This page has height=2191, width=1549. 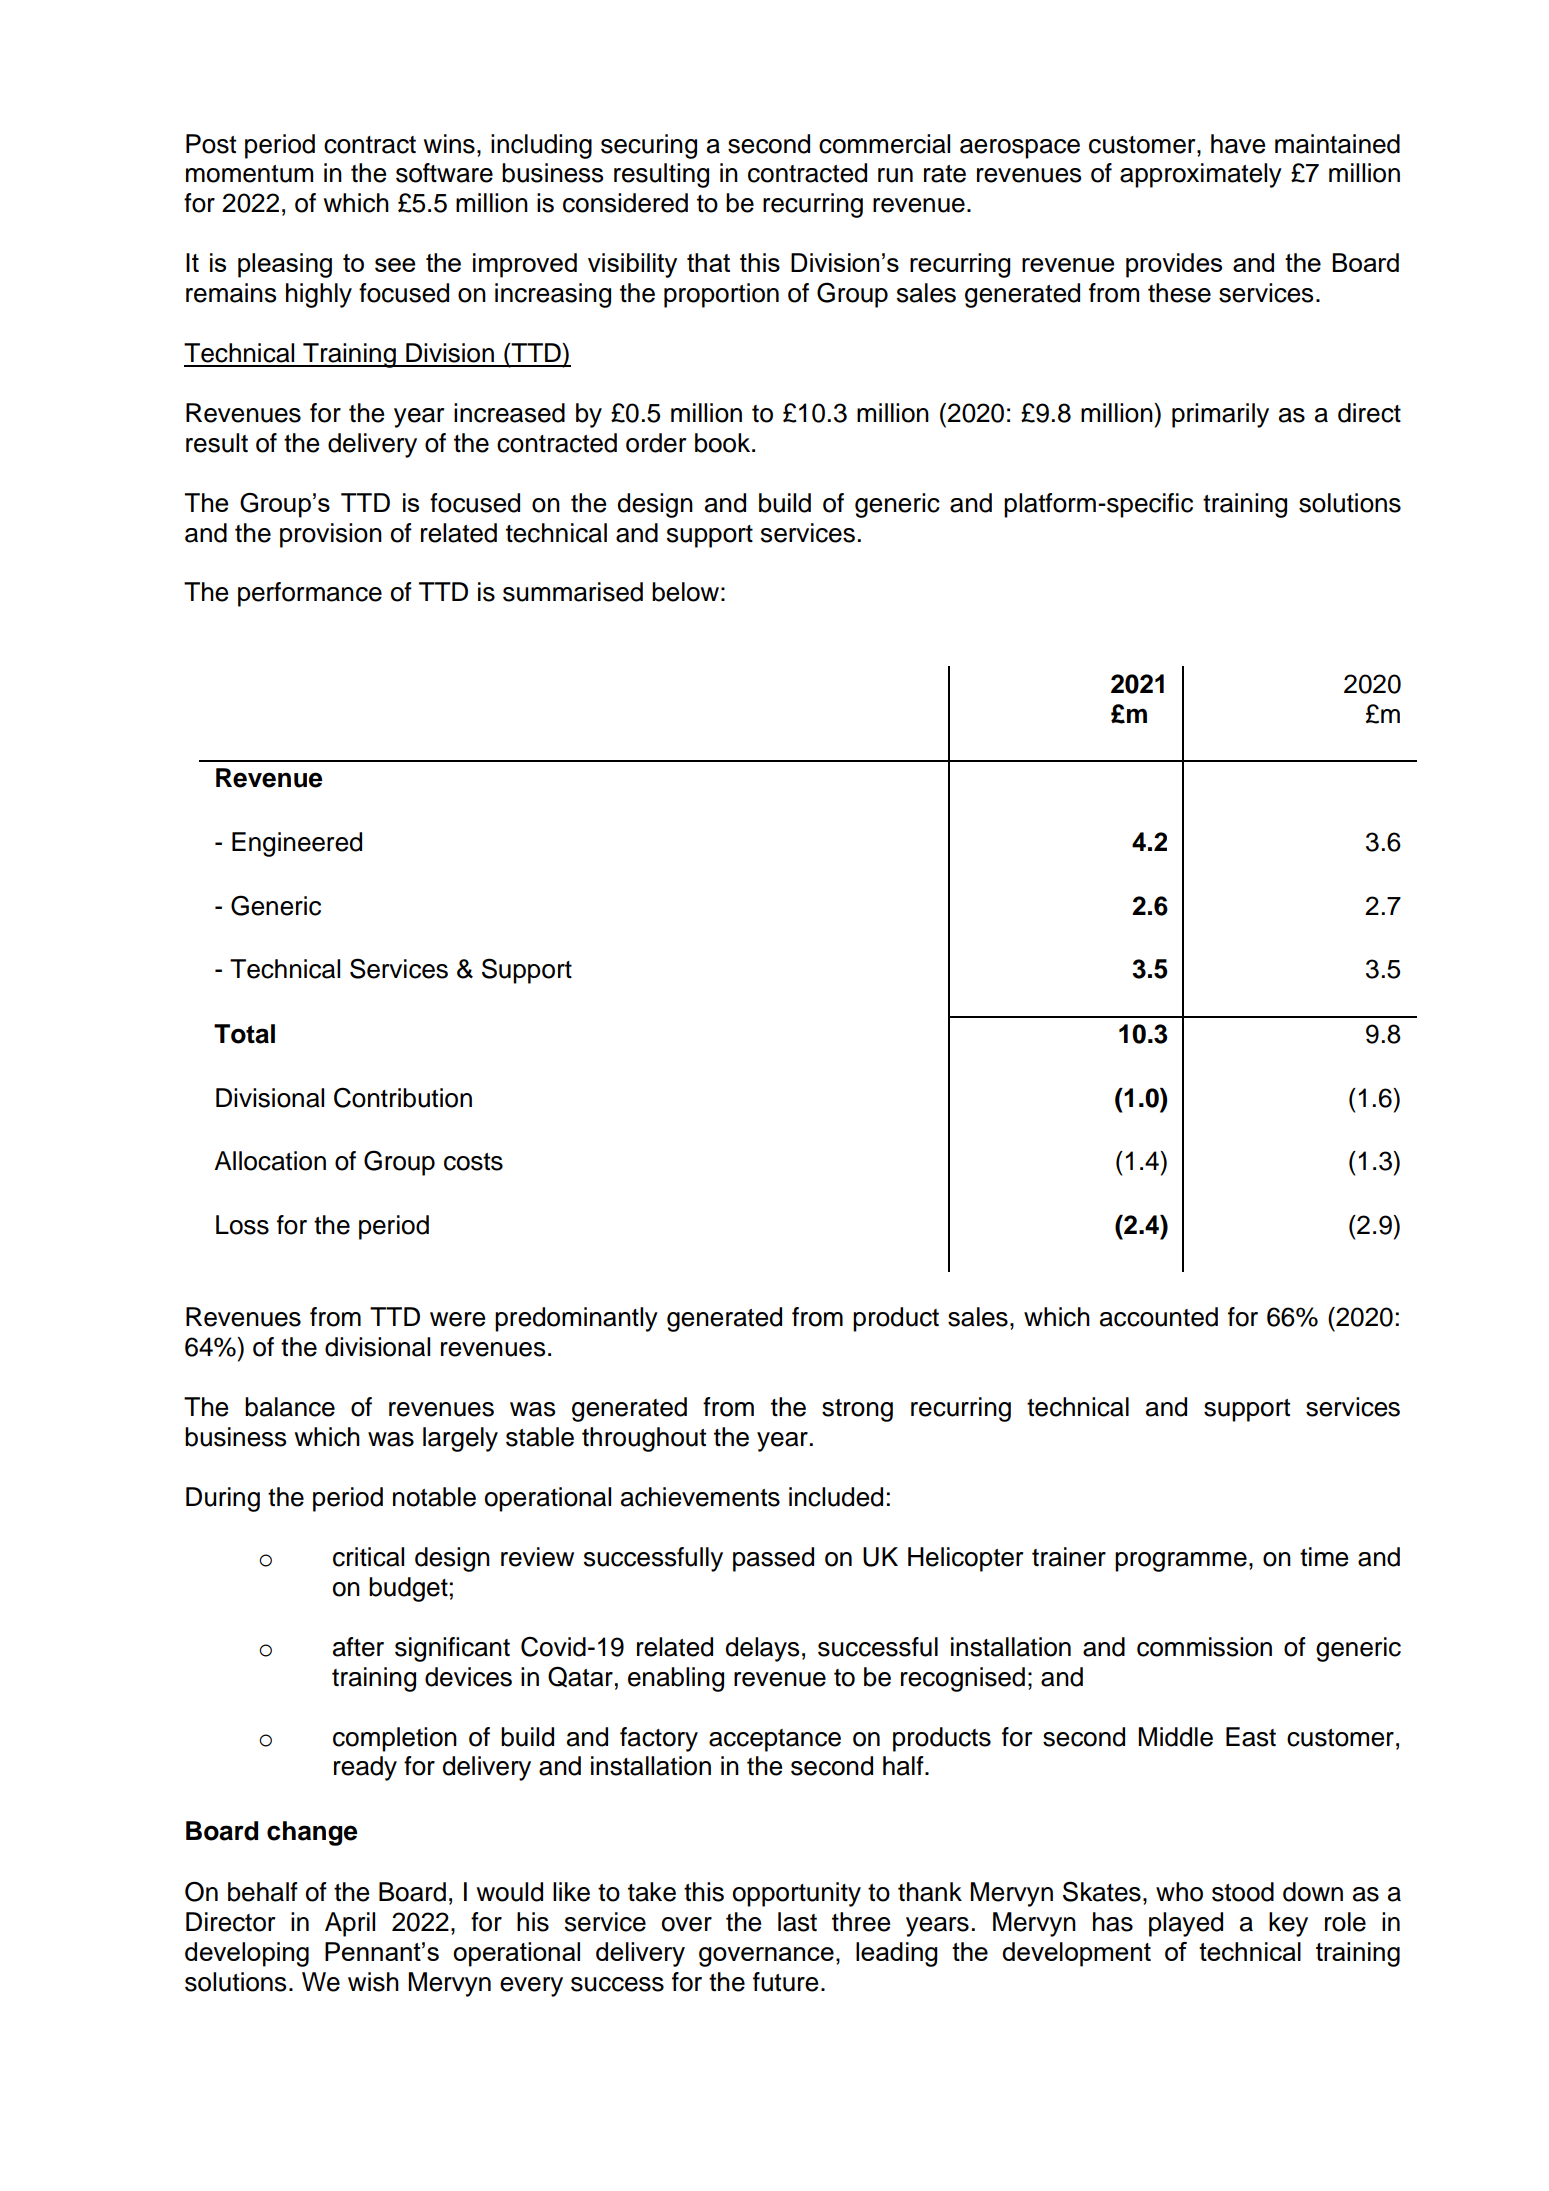 I want to click on passed, so click(x=773, y=1559).
